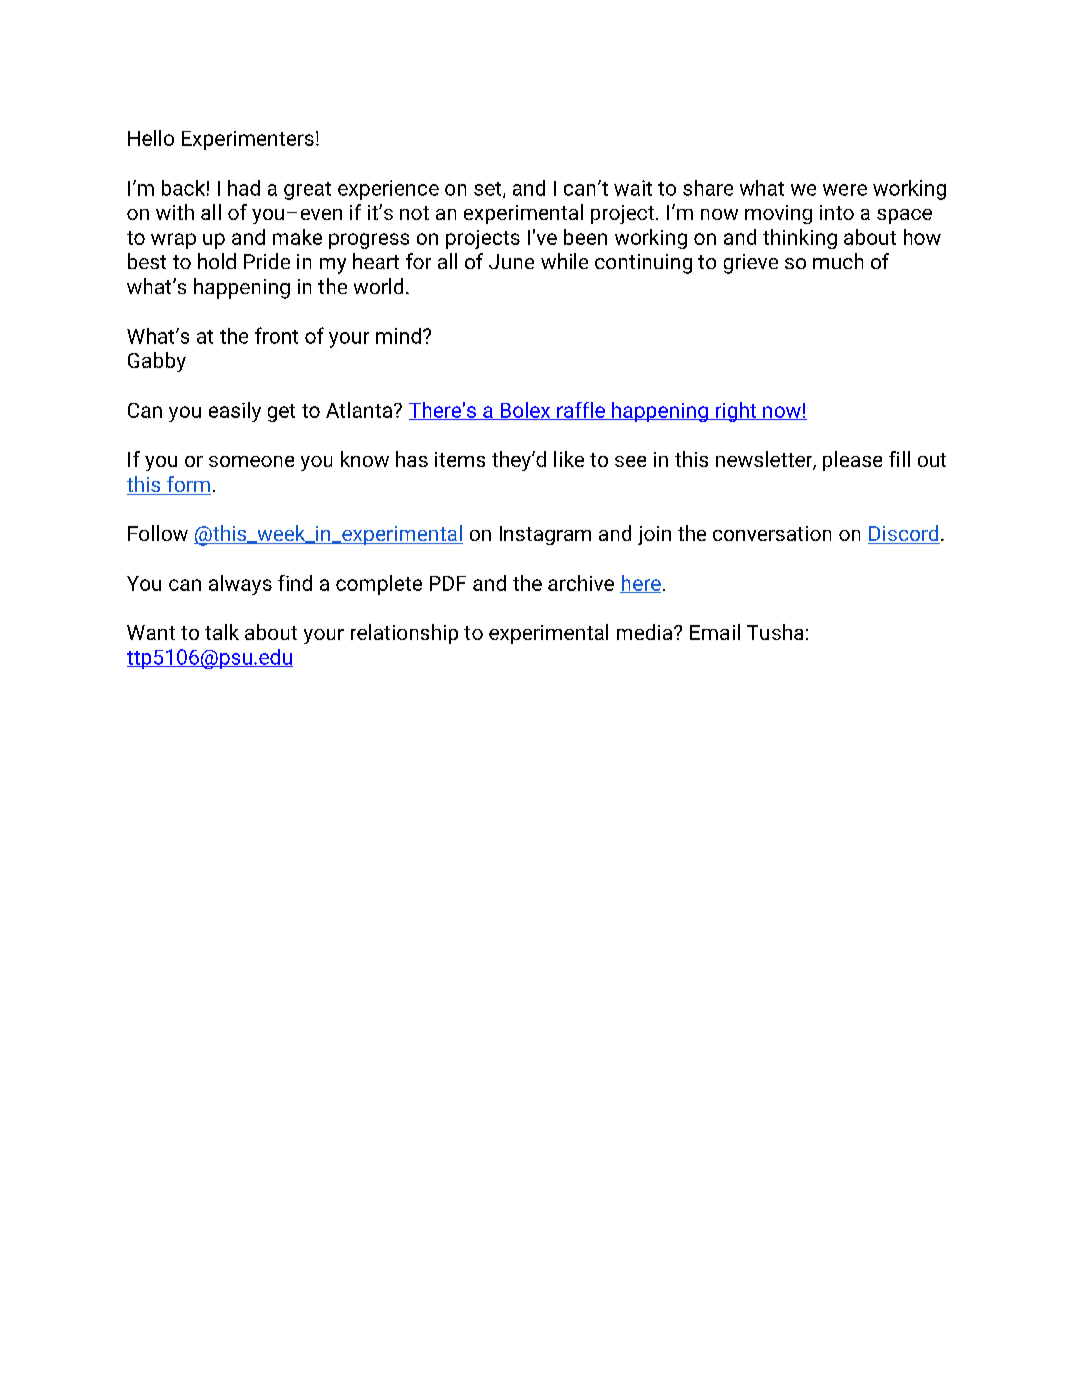 The image size is (1075, 1391). What do you see at coordinates (489, 190) in the image?
I see `set` at bounding box center [489, 190].
